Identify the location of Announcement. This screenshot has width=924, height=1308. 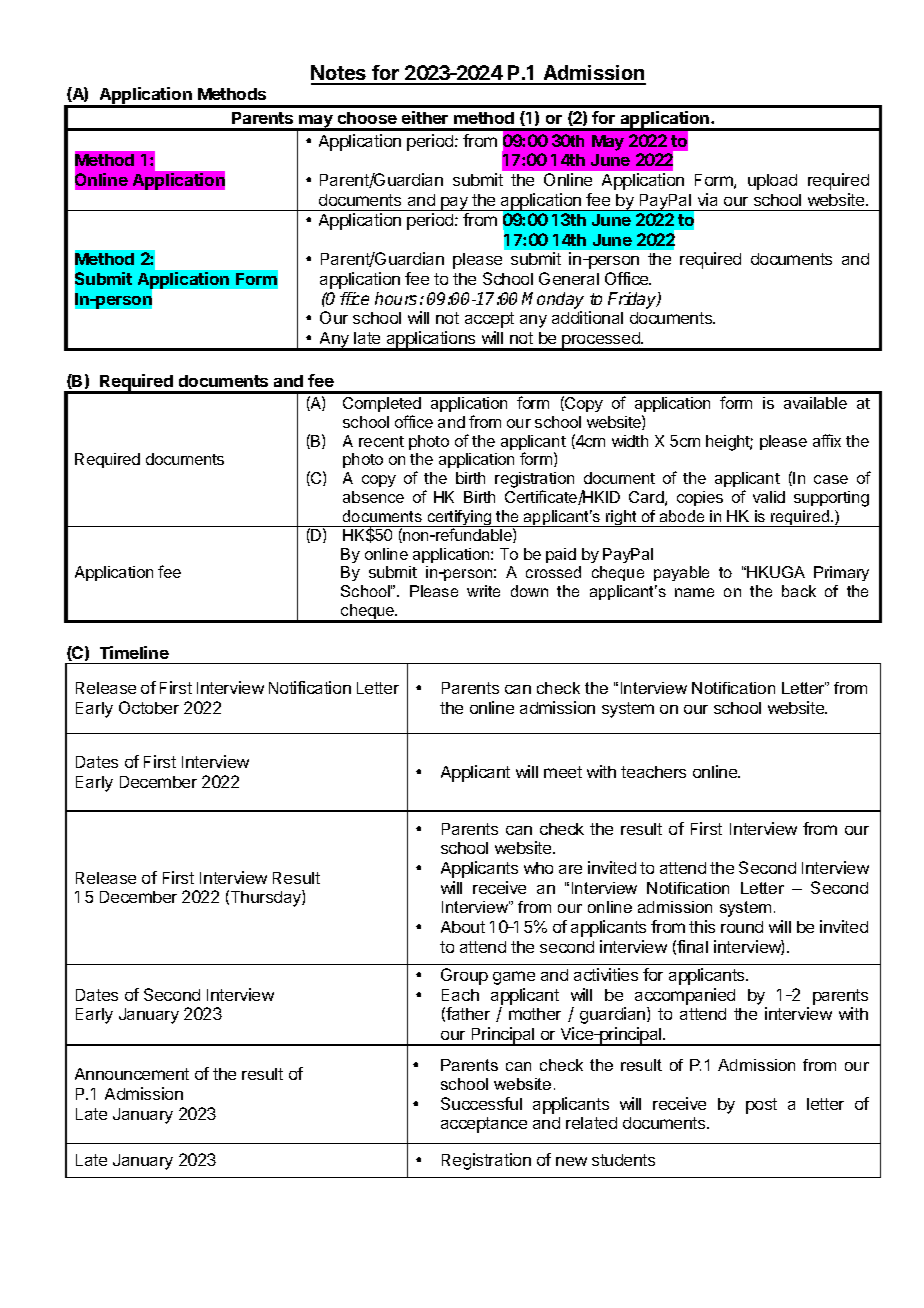
(132, 1074).
